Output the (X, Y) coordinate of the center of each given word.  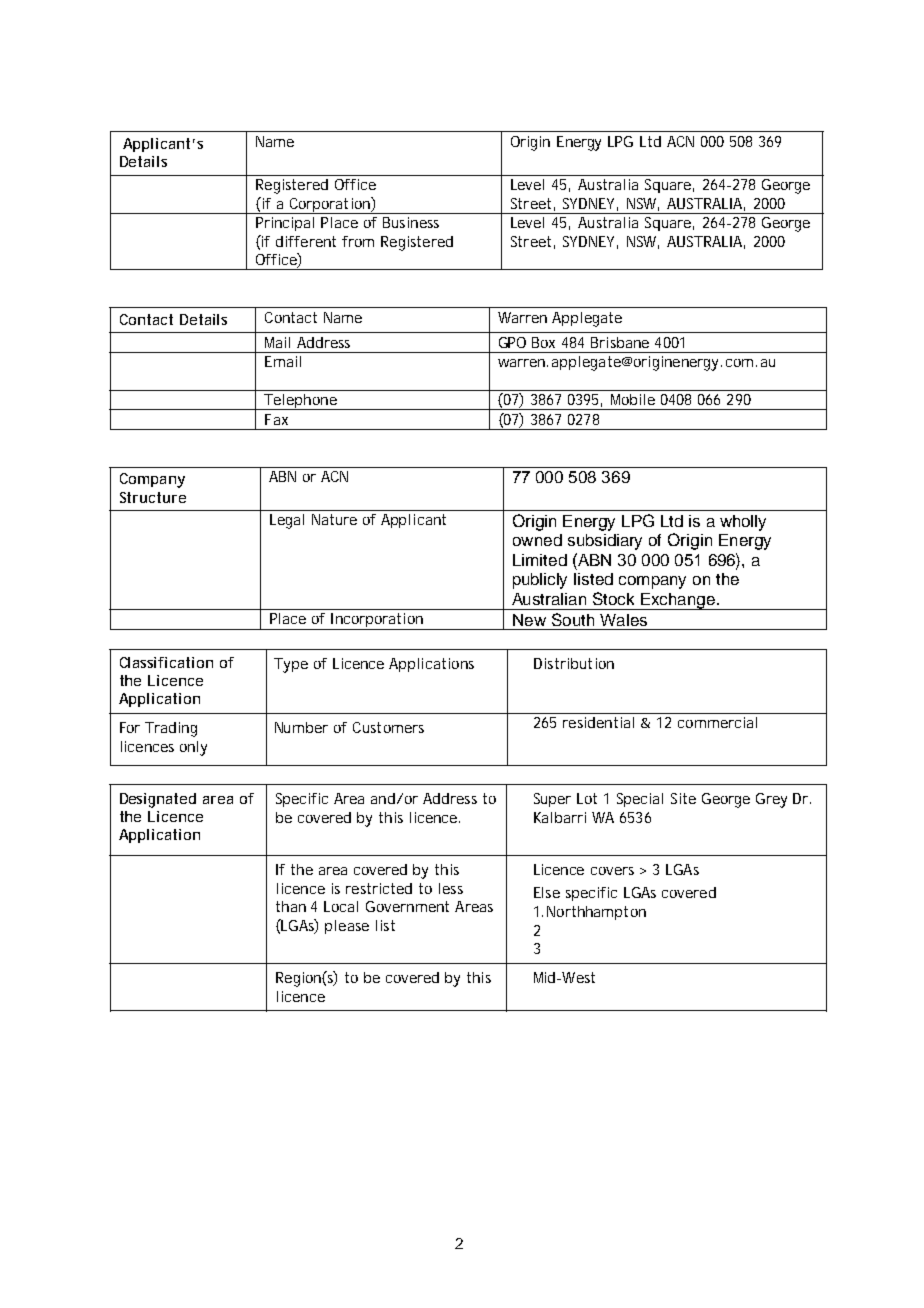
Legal (287, 521)
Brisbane (620, 342)
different (306, 241)
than (291, 906)
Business (411, 222)
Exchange (678, 601)
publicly (540, 581)
